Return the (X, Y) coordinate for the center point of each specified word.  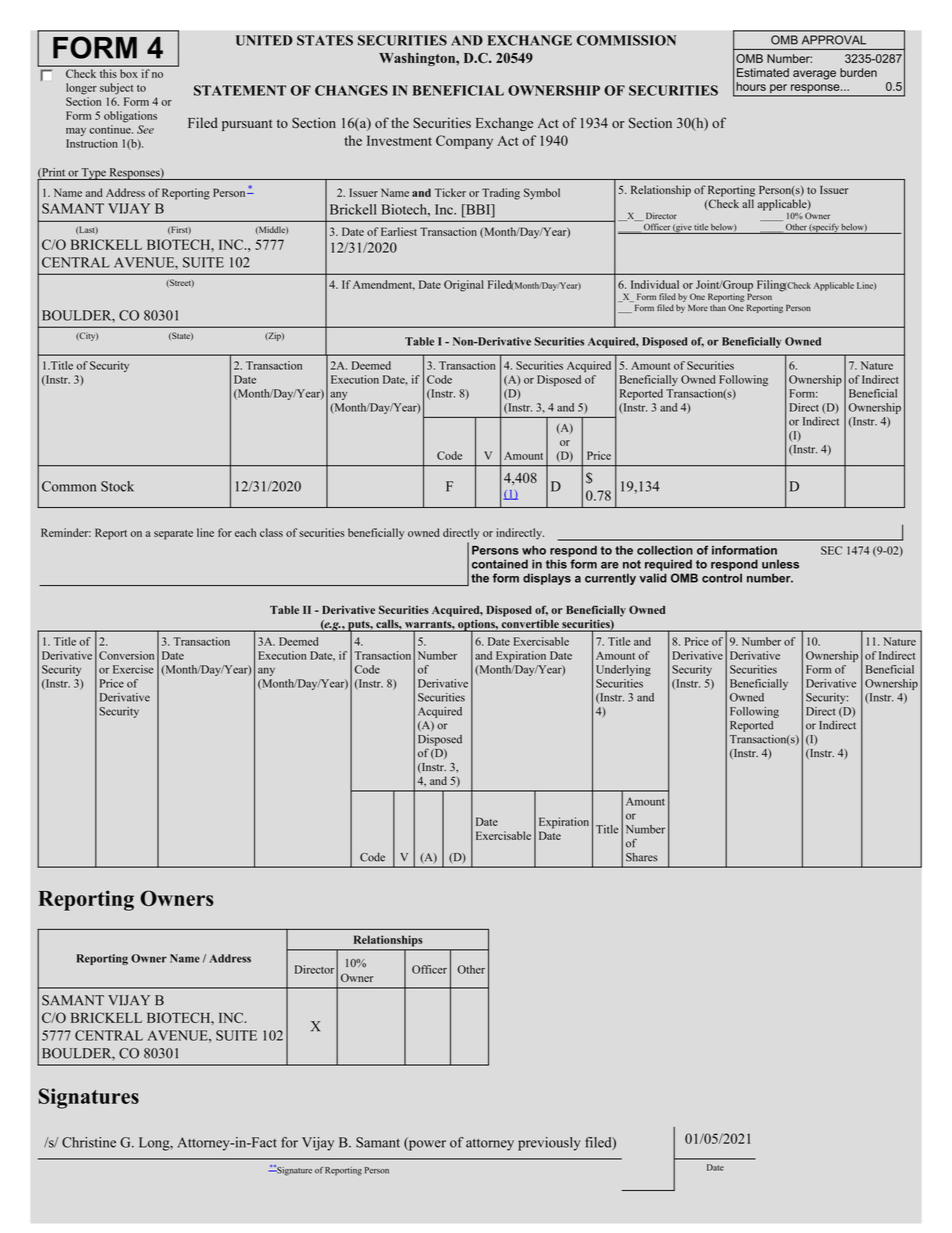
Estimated (763, 72)
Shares (642, 857)
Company (464, 142)
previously (549, 1144)
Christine (89, 1142)
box (129, 73)
